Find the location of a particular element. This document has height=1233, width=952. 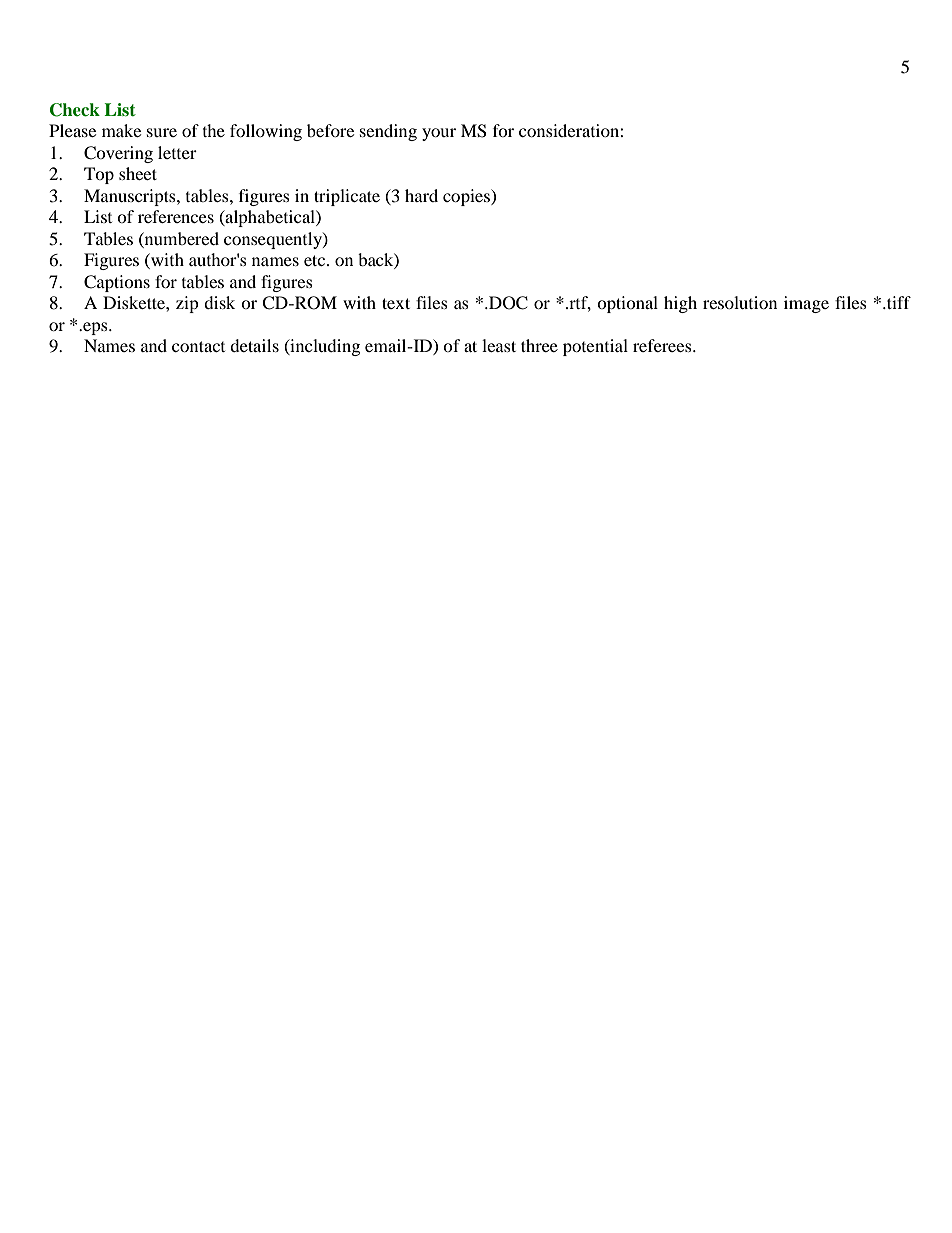

least is located at coordinates (499, 345).
